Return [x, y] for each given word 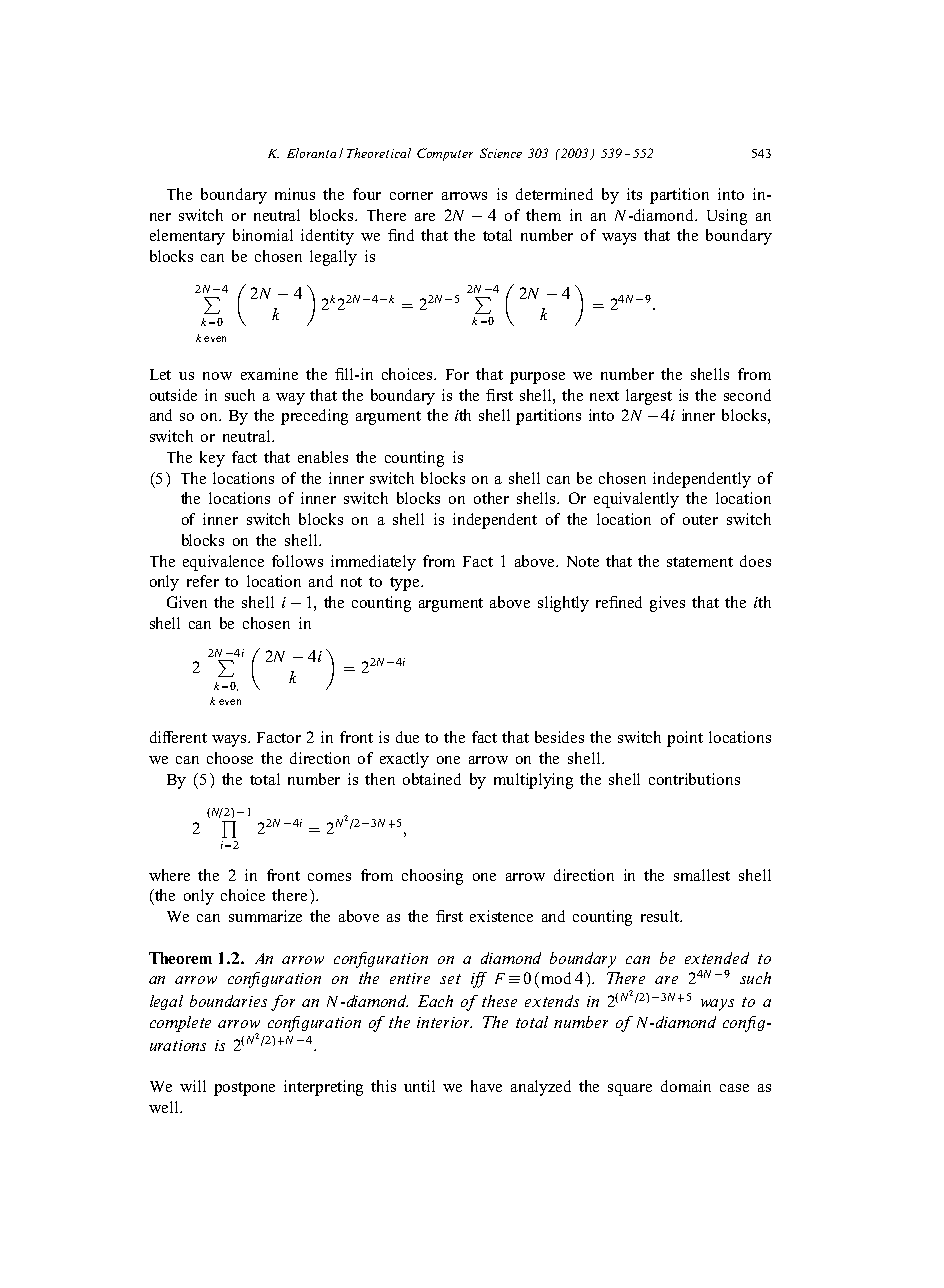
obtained [432, 779]
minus [295, 194]
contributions [694, 779]
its [634, 194]
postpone [244, 1089]
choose [230, 758]
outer [700, 520]
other [491, 498]
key [212, 459]
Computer [445, 154]
